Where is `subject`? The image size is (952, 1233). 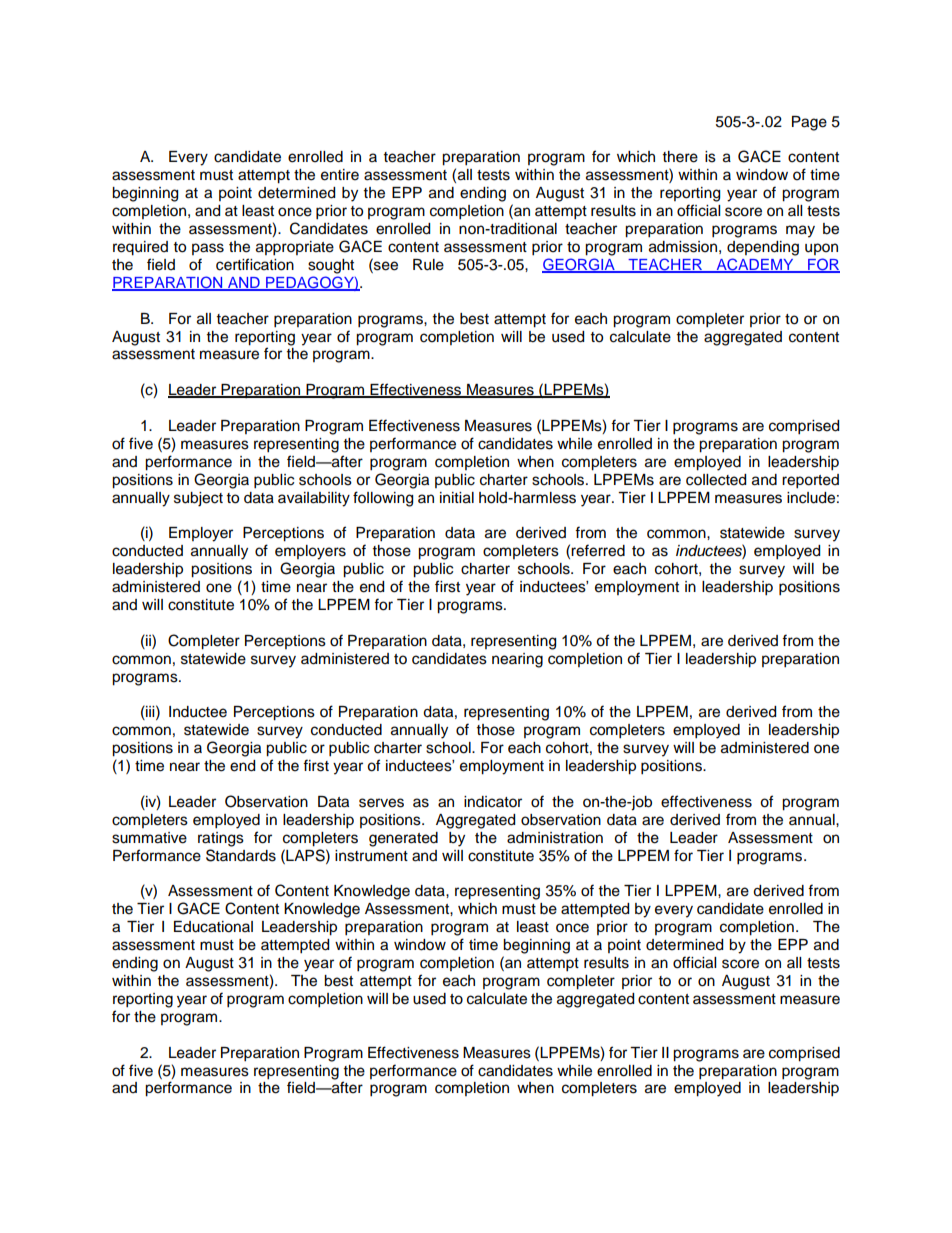
subject is located at coordinates (198, 499).
